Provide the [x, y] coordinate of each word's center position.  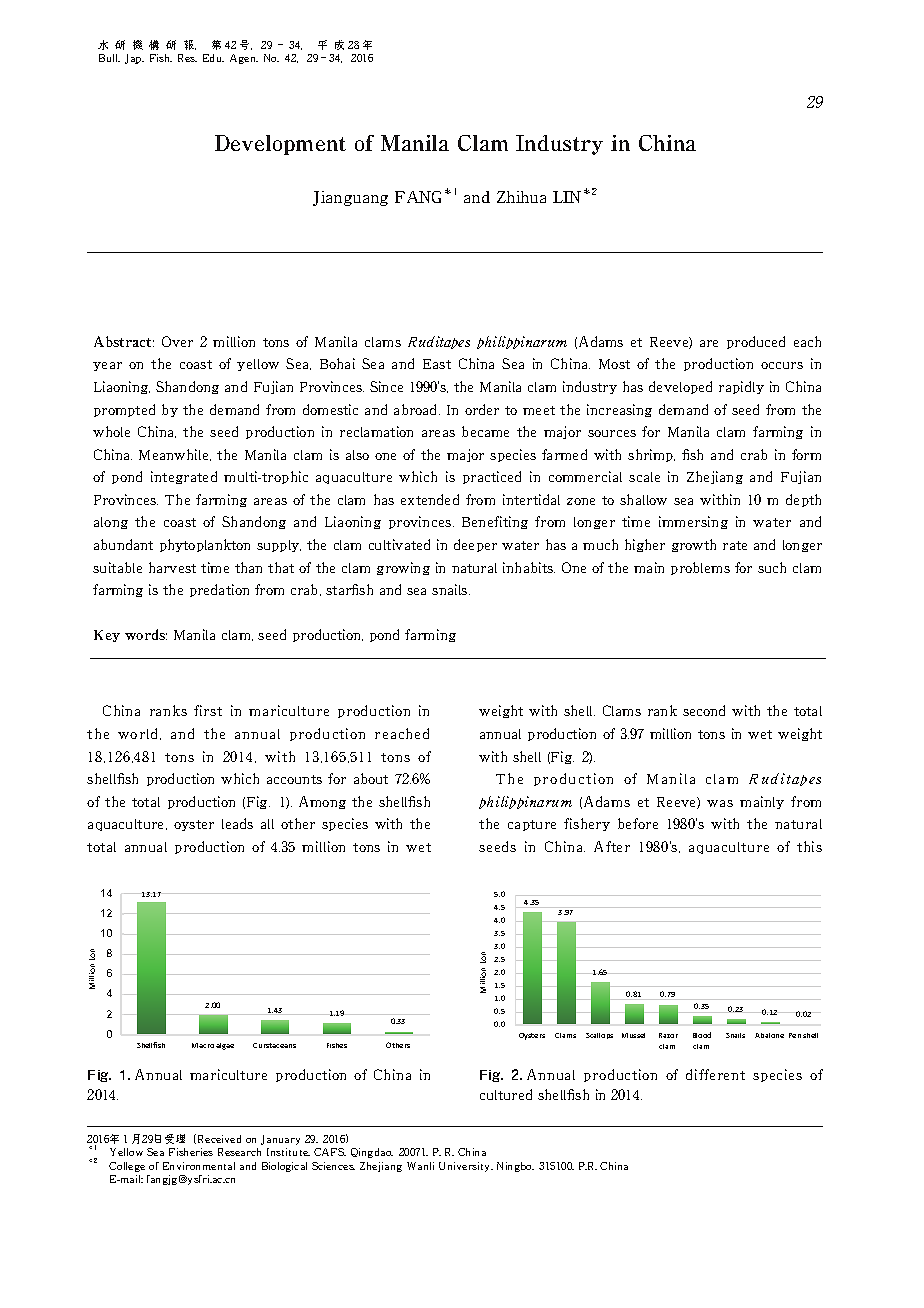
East [437, 364]
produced [756, 342]
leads [237, 823]
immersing [693, 522]
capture [532, 825]
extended [430, 499]
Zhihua [521, 197]
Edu [213, 58]
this [809, 846]
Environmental [199, 1166]
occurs [782, 365]
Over [177, 341]
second [704, 710]
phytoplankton [205, 545]
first [208, 710]
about [371, 778]
